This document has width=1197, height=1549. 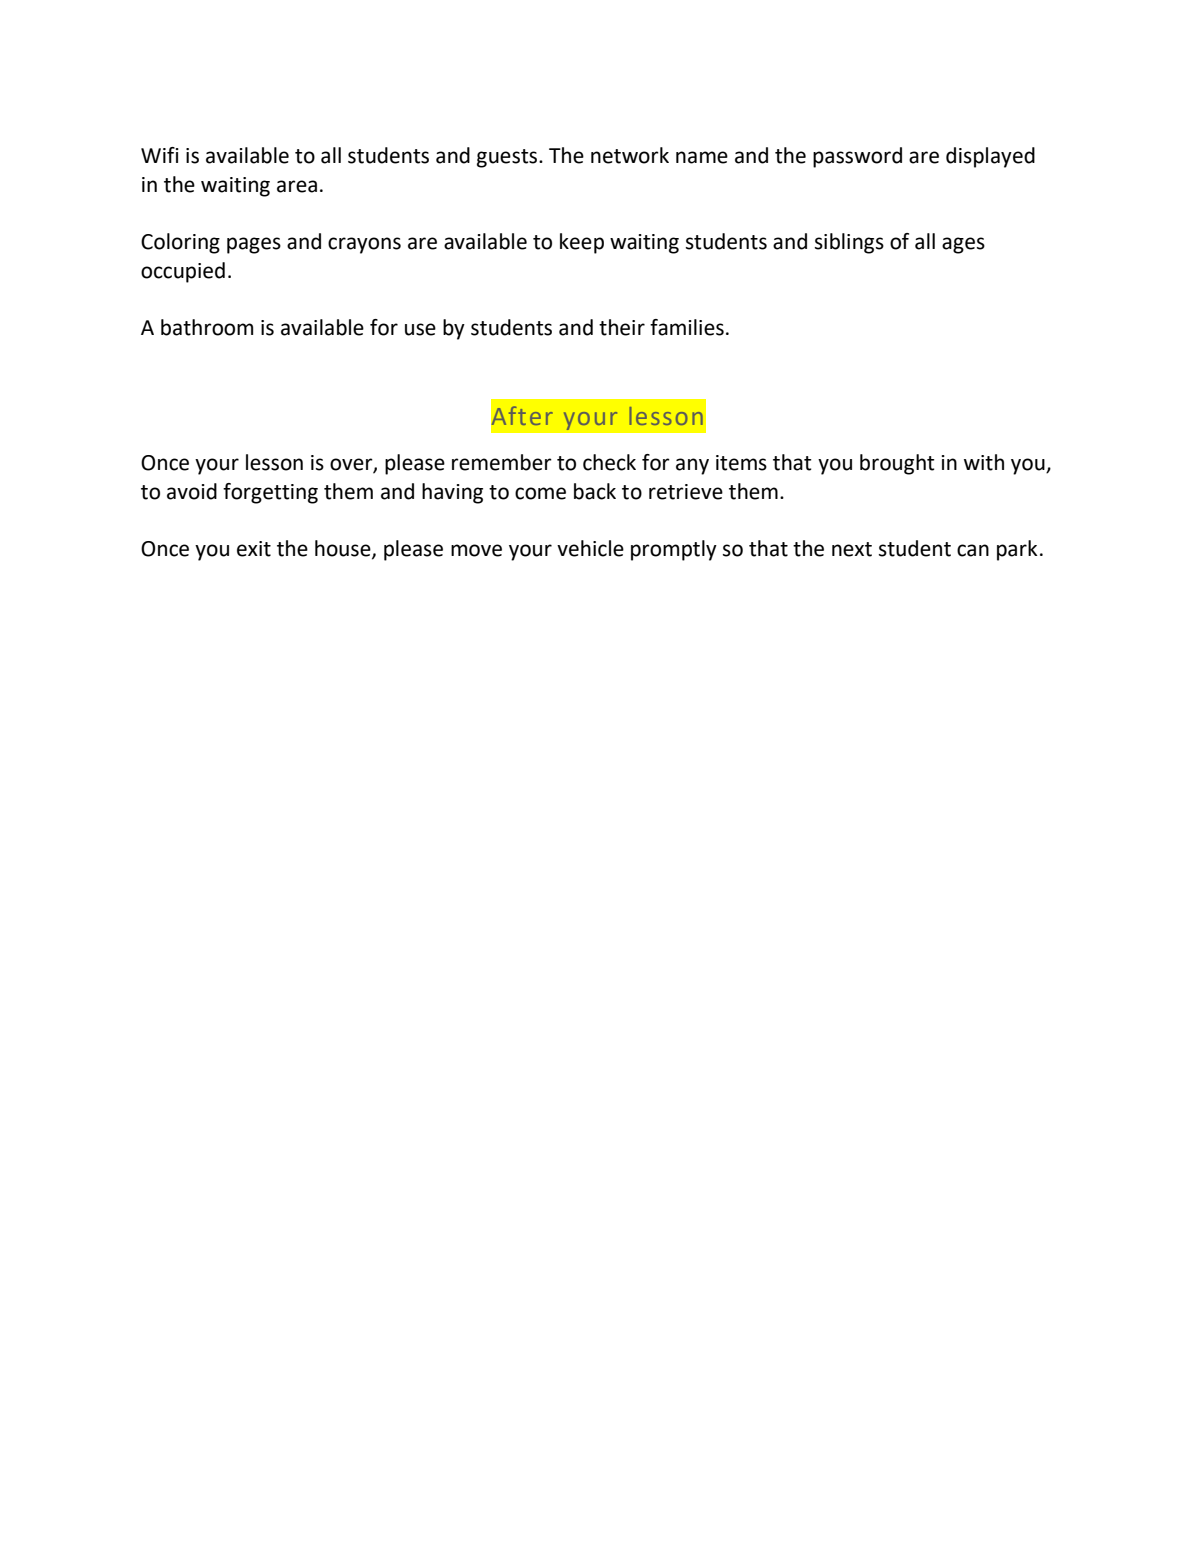 What do you see at coordinates (857, 157) in the document?
I see `password` at bounding box center [857, 157].
